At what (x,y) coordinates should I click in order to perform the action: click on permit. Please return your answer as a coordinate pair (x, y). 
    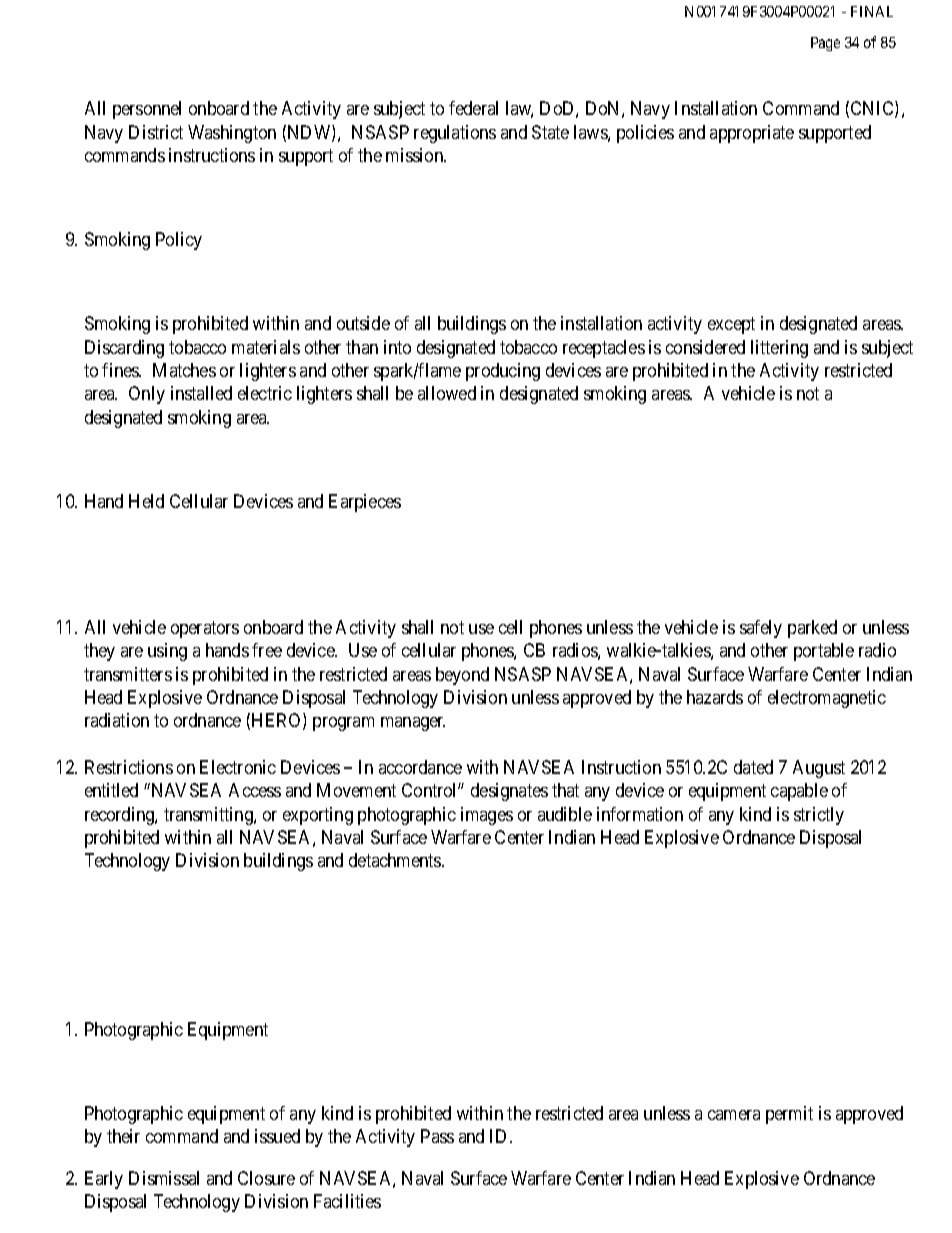
    Looking at the image, I should click on (789, 1115).
